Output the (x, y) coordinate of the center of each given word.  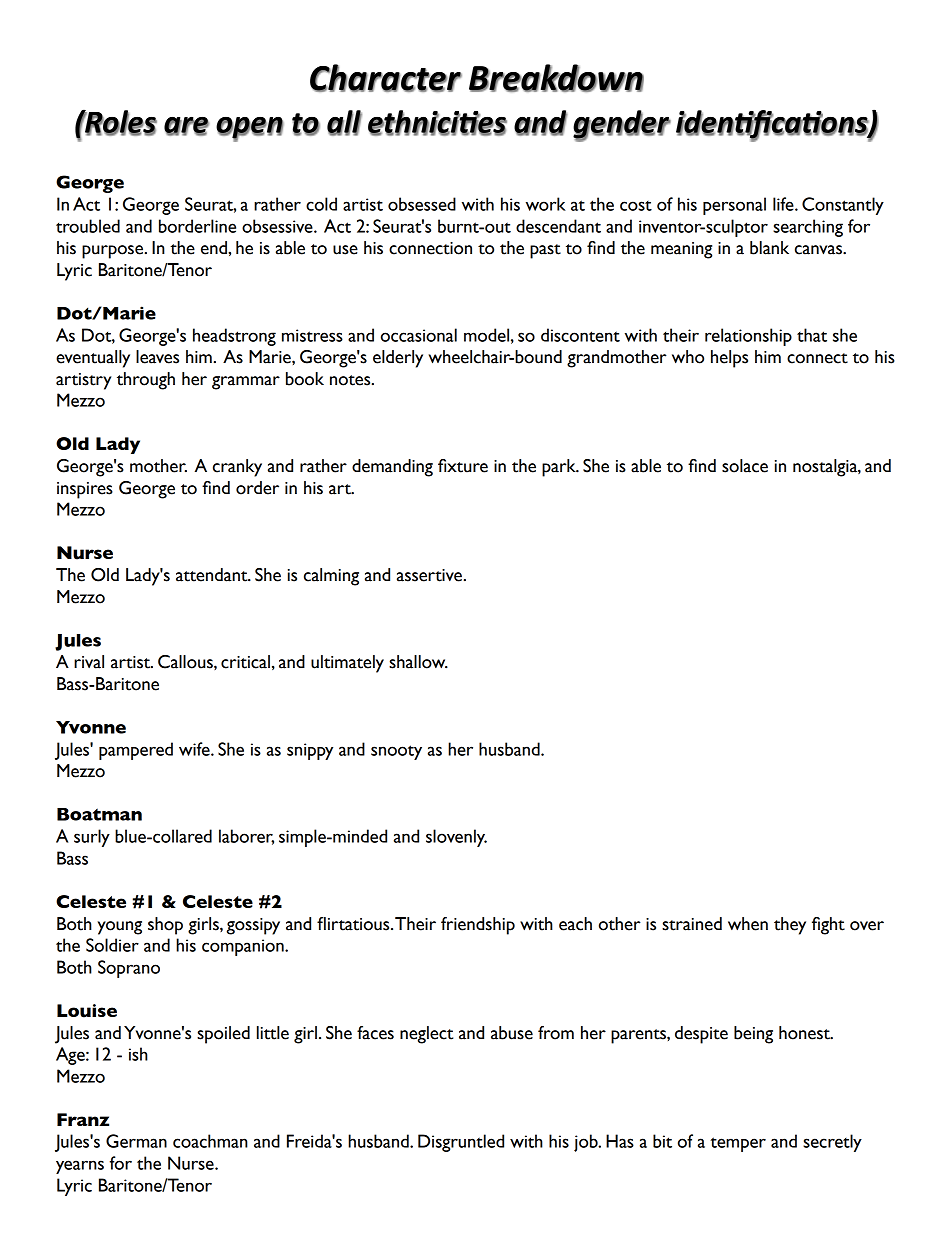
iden (705, 122)
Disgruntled (461, 1143)
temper (738, 1144)
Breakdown (556, 78)
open (250, 129)
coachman (210, 1141)
